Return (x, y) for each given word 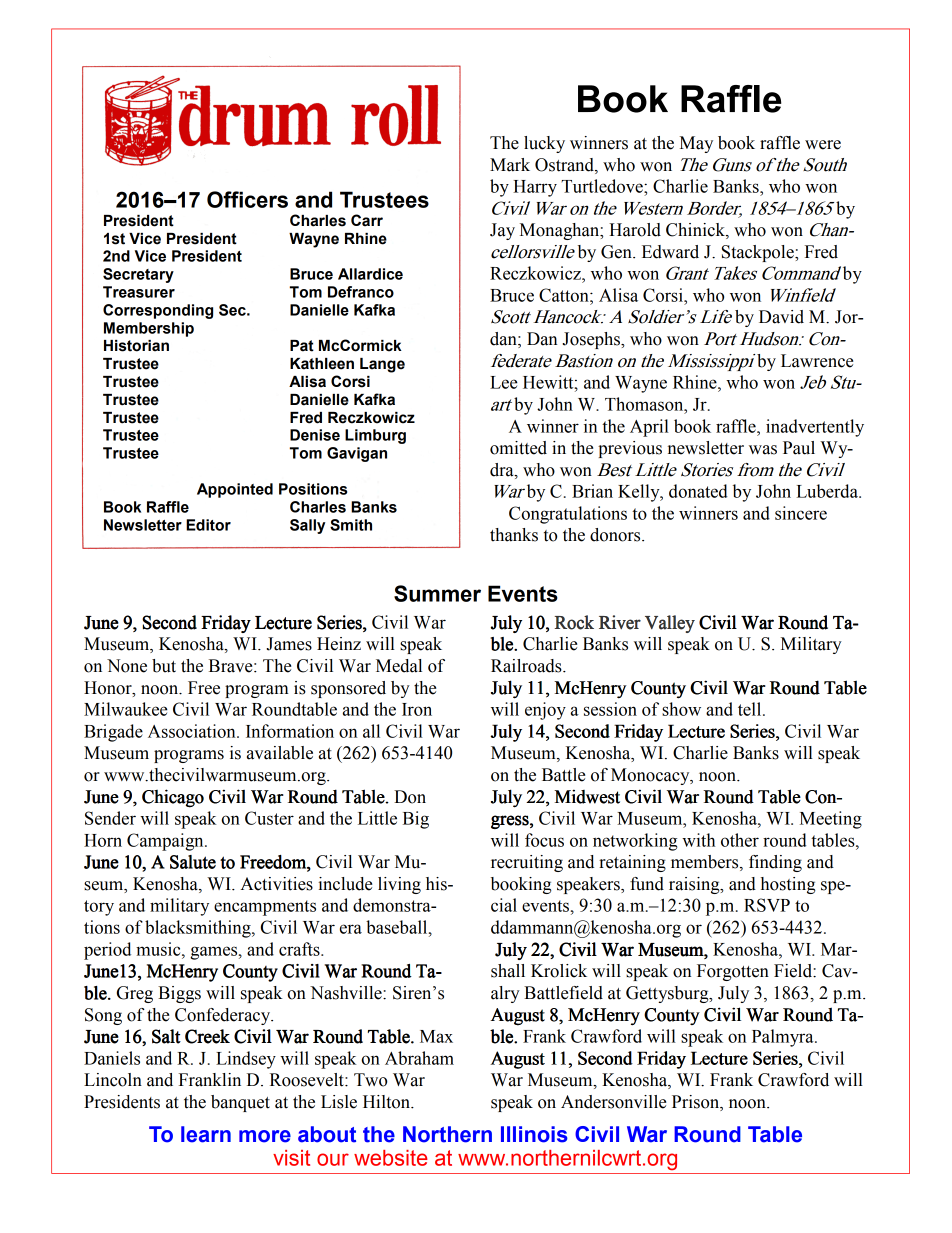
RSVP (767, 905)
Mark (510, 165)
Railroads (527, 666)
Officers (247, 199)
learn (206, 1134)
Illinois (534, 1134)
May (696, 144)
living (399, 885)
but (164, 666)
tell (751, 709)
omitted (518, 448)
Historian (136, 346)
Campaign (166, 842)
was (763, 450)
